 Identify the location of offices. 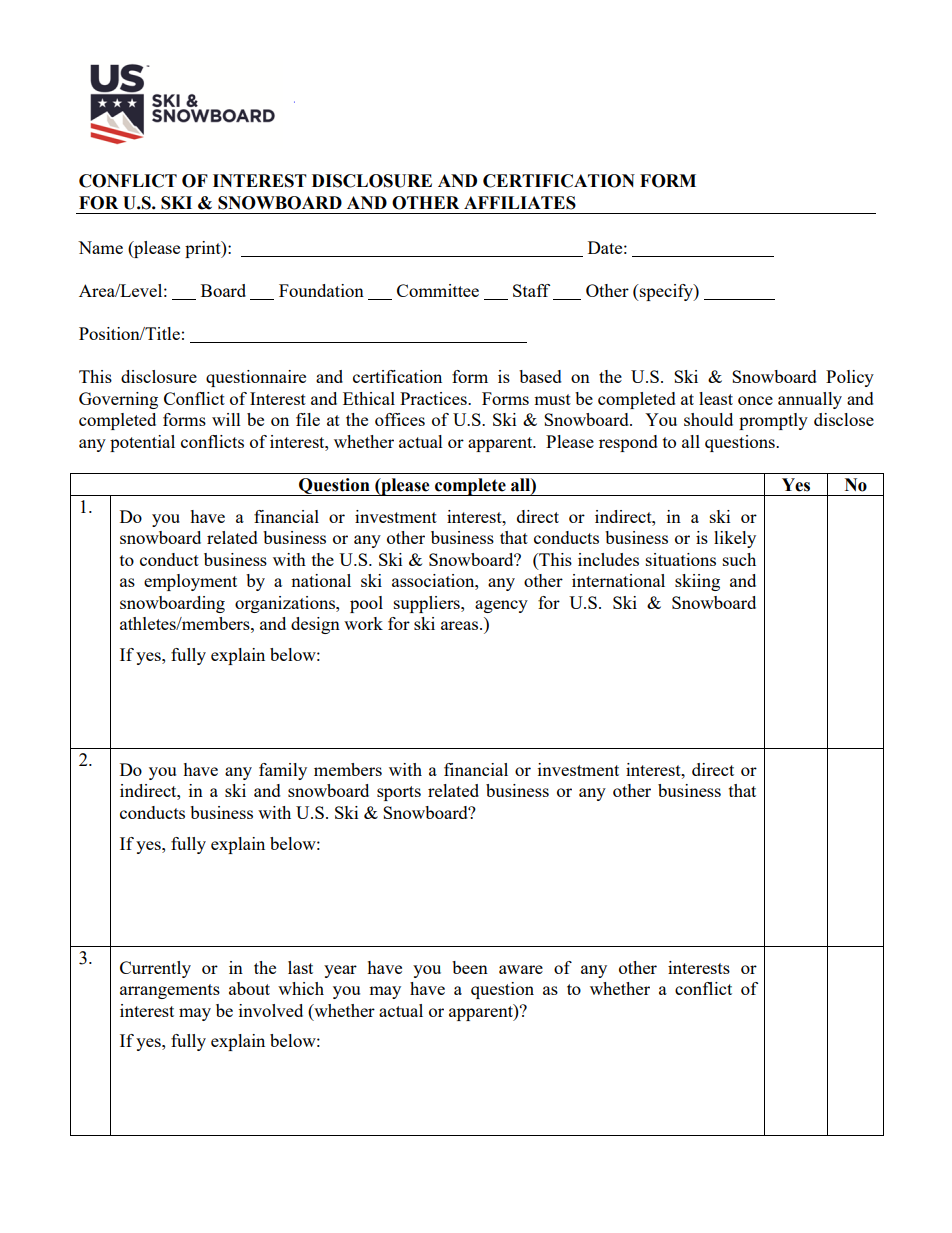
(400, 419).
